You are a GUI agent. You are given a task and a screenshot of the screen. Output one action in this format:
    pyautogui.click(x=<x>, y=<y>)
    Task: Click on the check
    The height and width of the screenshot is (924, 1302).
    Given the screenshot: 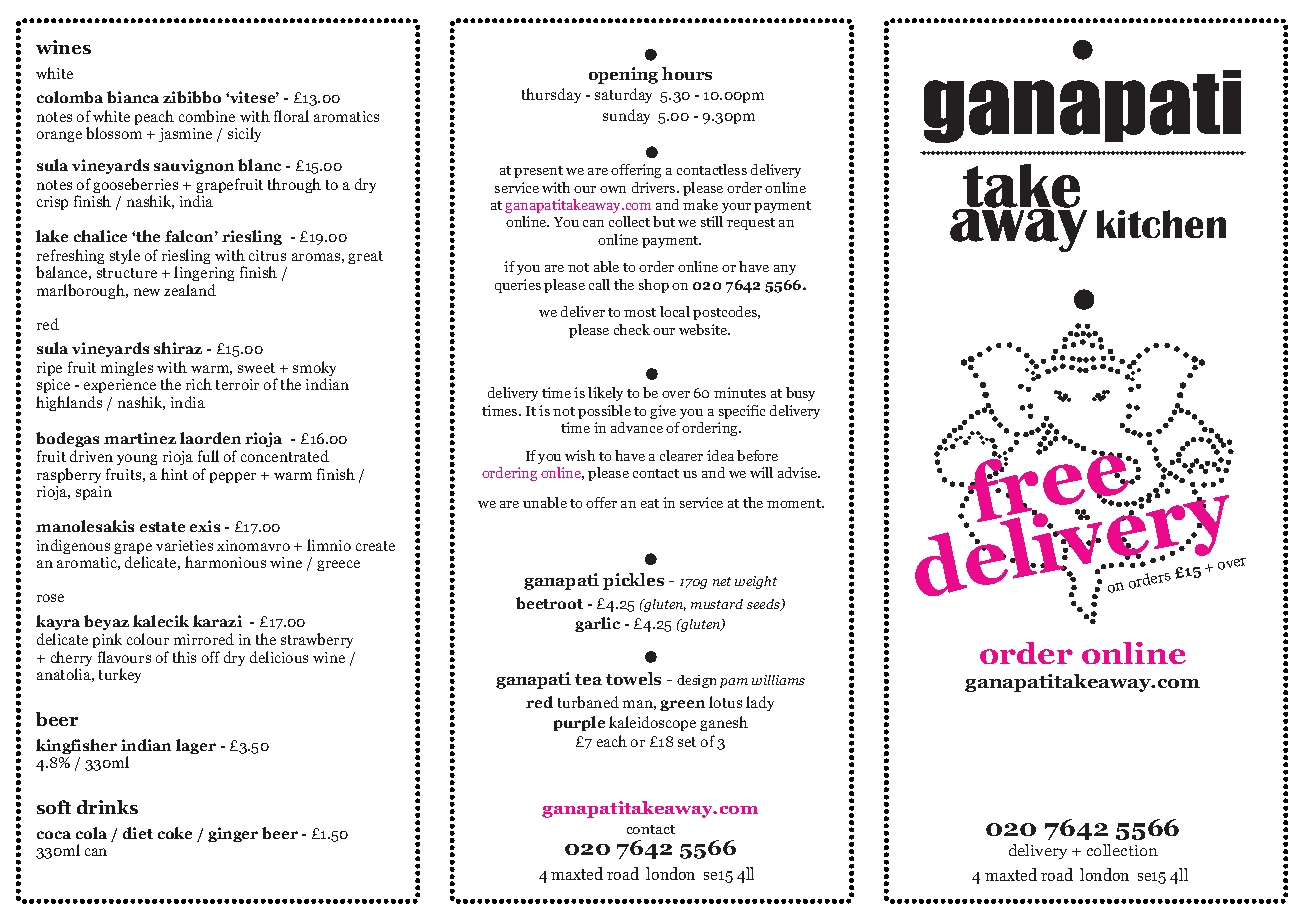 What is the action you would take?
    pyautogui.click(x=632, y=329)
